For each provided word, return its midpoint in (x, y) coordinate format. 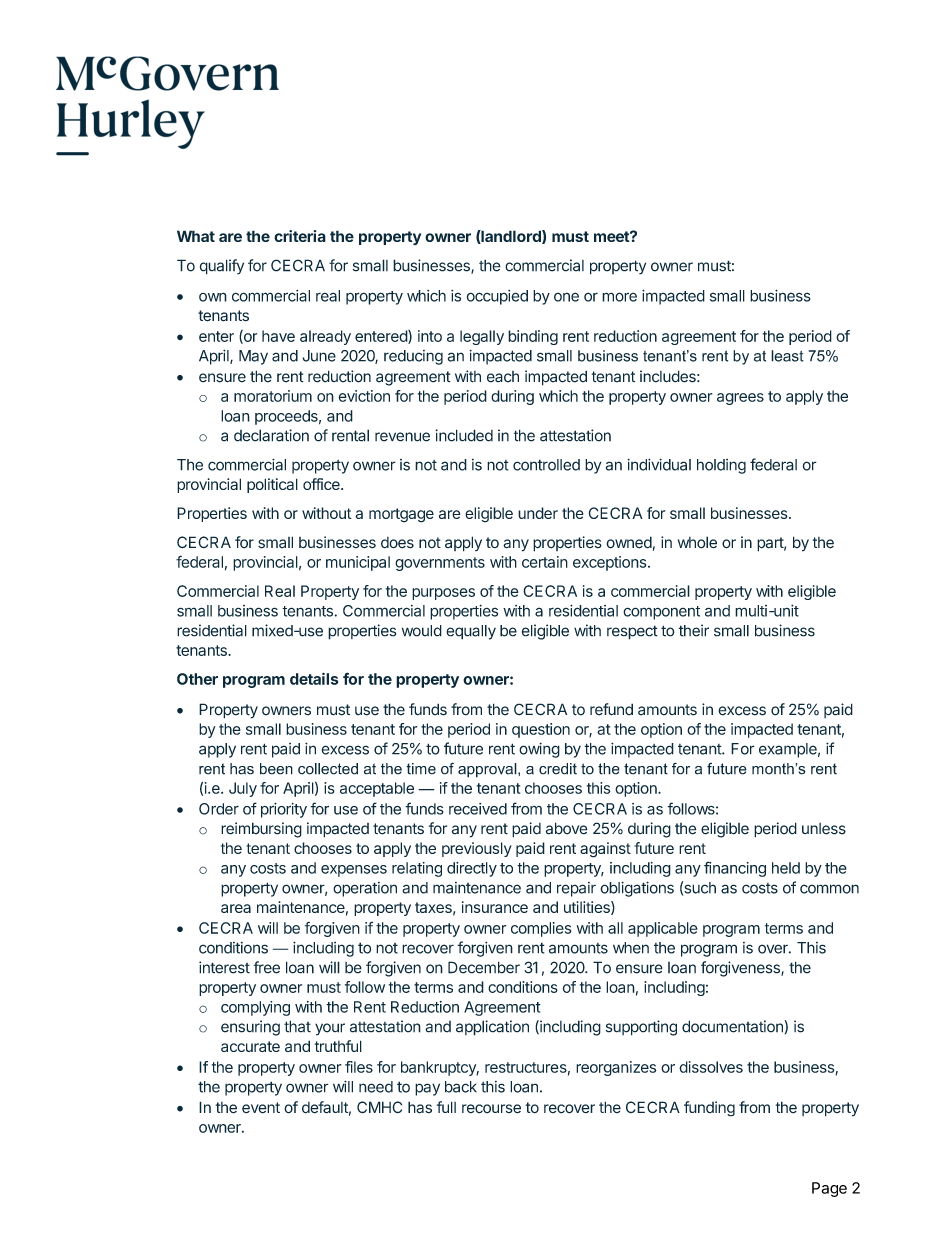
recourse (491, 1109)
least (787, 356)
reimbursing (261, 830)
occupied (497, 297)
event (261, 1108)
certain (545, 562)
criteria (300, 236)
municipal (358, 563)
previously (477, 849)
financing (735, 869)
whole (697, 542)
